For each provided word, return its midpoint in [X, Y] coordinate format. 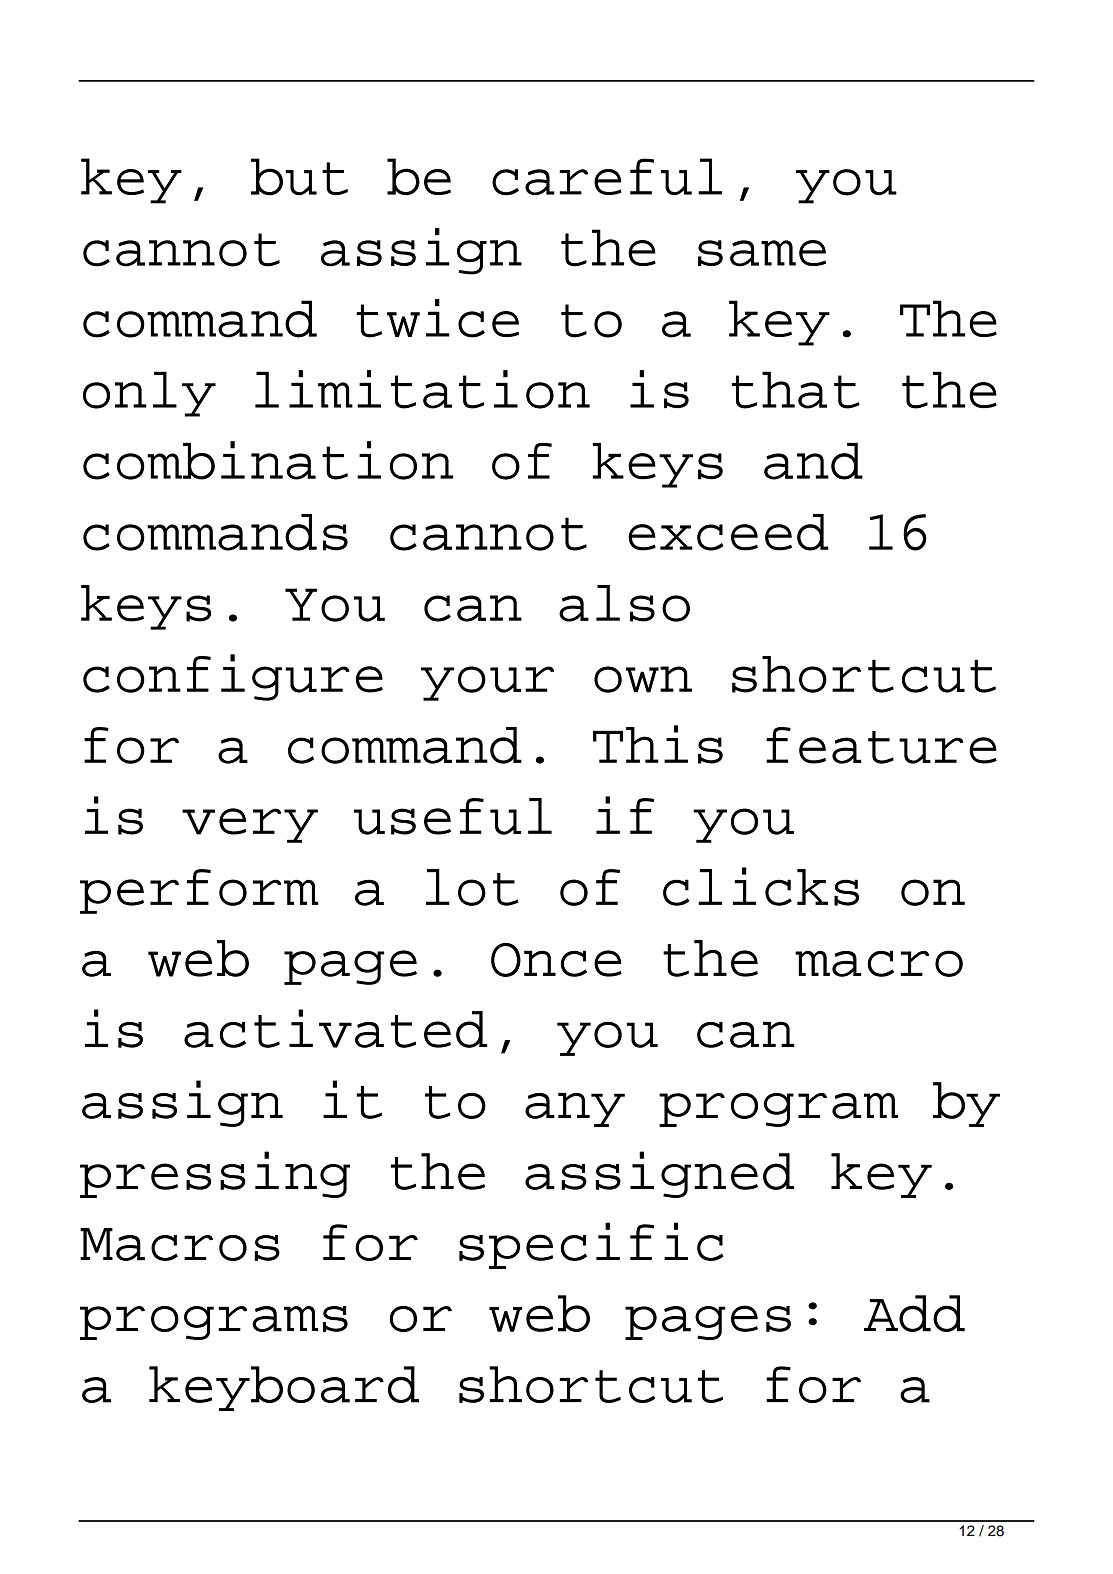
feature [881, 745]
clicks [761, 886]
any [575, 1110]
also [624, 603]
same [762, 253]
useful [453, 816]
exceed [728, 532]
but [299, 177]
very [250, 825]
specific [591, 1245]
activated [336, 1028]
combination [268, 460]
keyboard [284, 1388]
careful [607, 177]
